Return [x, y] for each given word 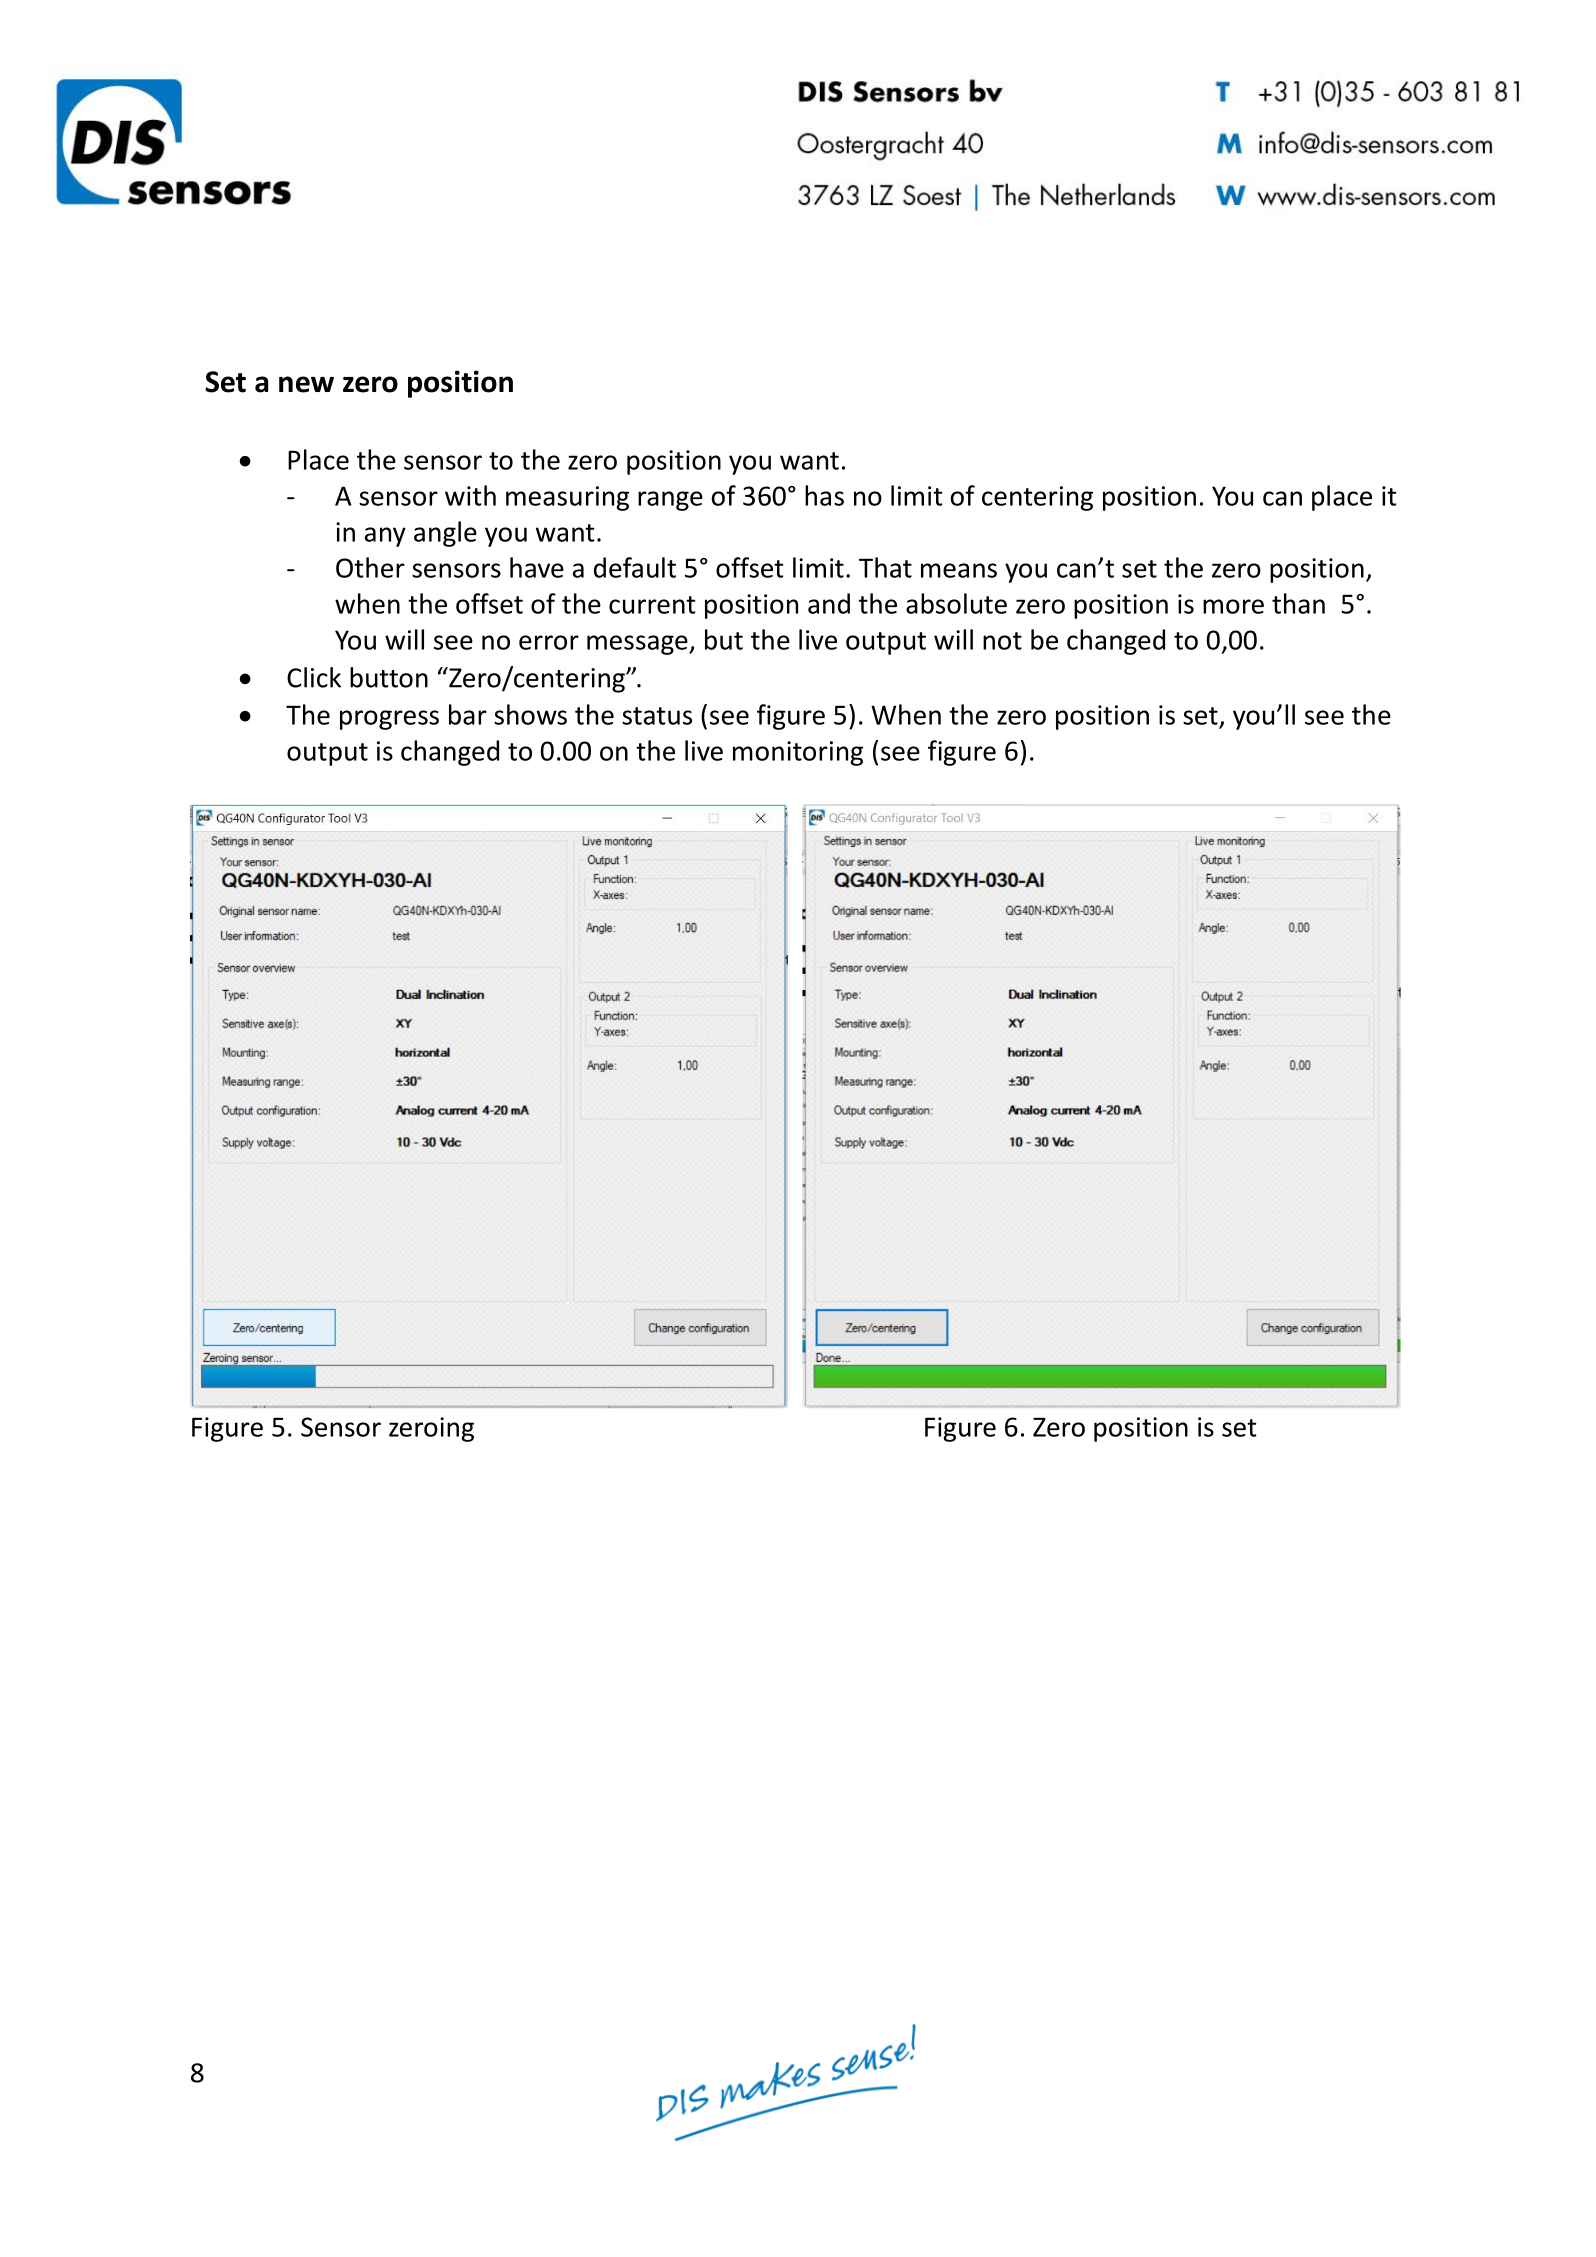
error [549, 642]
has [824, 495]
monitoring [798, 753]
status [657, 716]
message [638, 645]
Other [370, 567]
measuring [567, 498]
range [670, 501]
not [1002, 641]
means [959, 570]
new [306, 384]
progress [389, 720]
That [885, 567]
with [470, 495]
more [1233, 606]
